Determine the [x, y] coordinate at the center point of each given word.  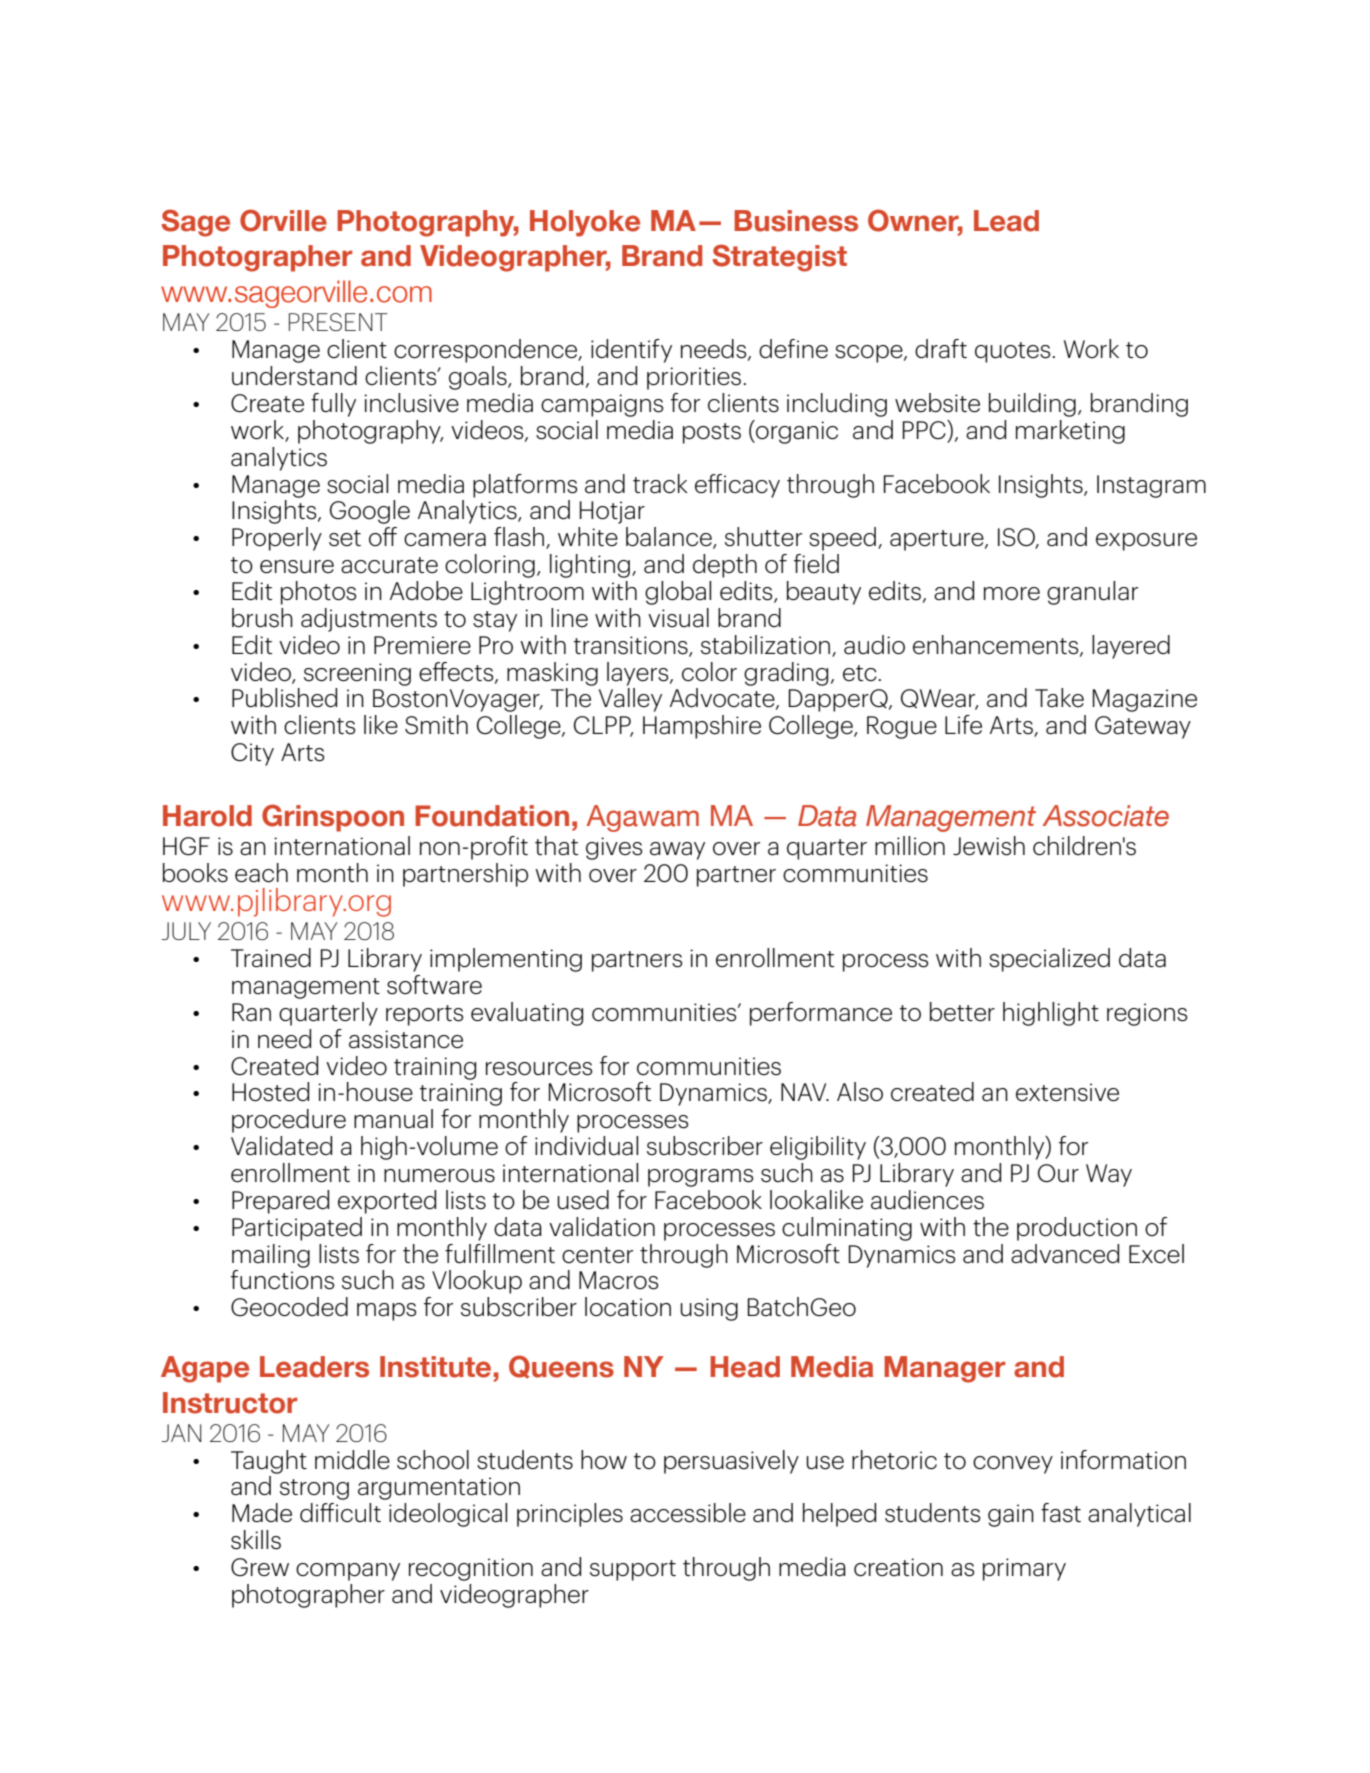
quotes [1014, 352]
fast [1061, 1513]
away [677, 851]
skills [256, 1540]
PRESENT [338, 322]
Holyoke [585, 223]
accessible [688, 1513]
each [261, 873]
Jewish [989, 846]
